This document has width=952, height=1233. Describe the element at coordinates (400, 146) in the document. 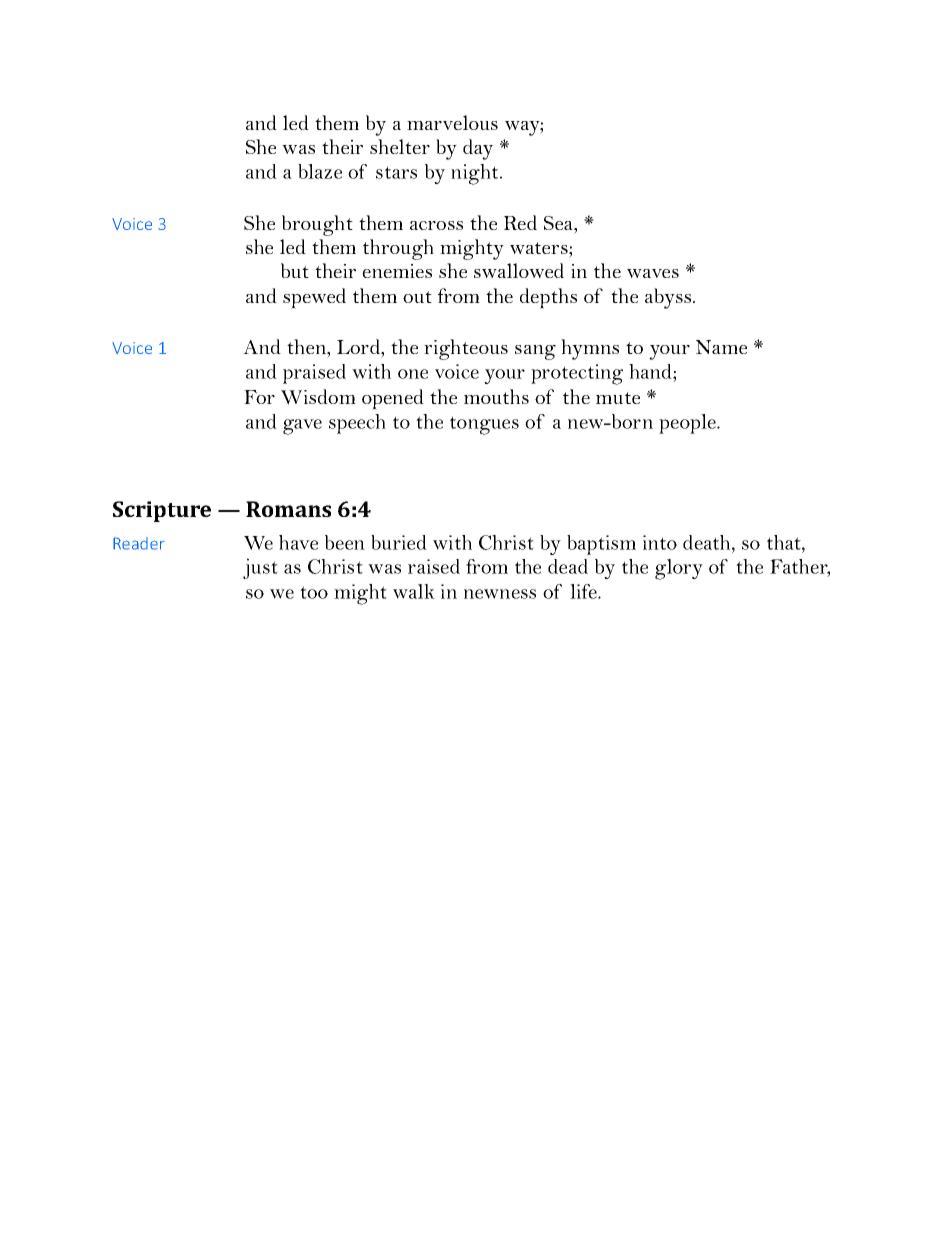

I see `shelter` at that location.
